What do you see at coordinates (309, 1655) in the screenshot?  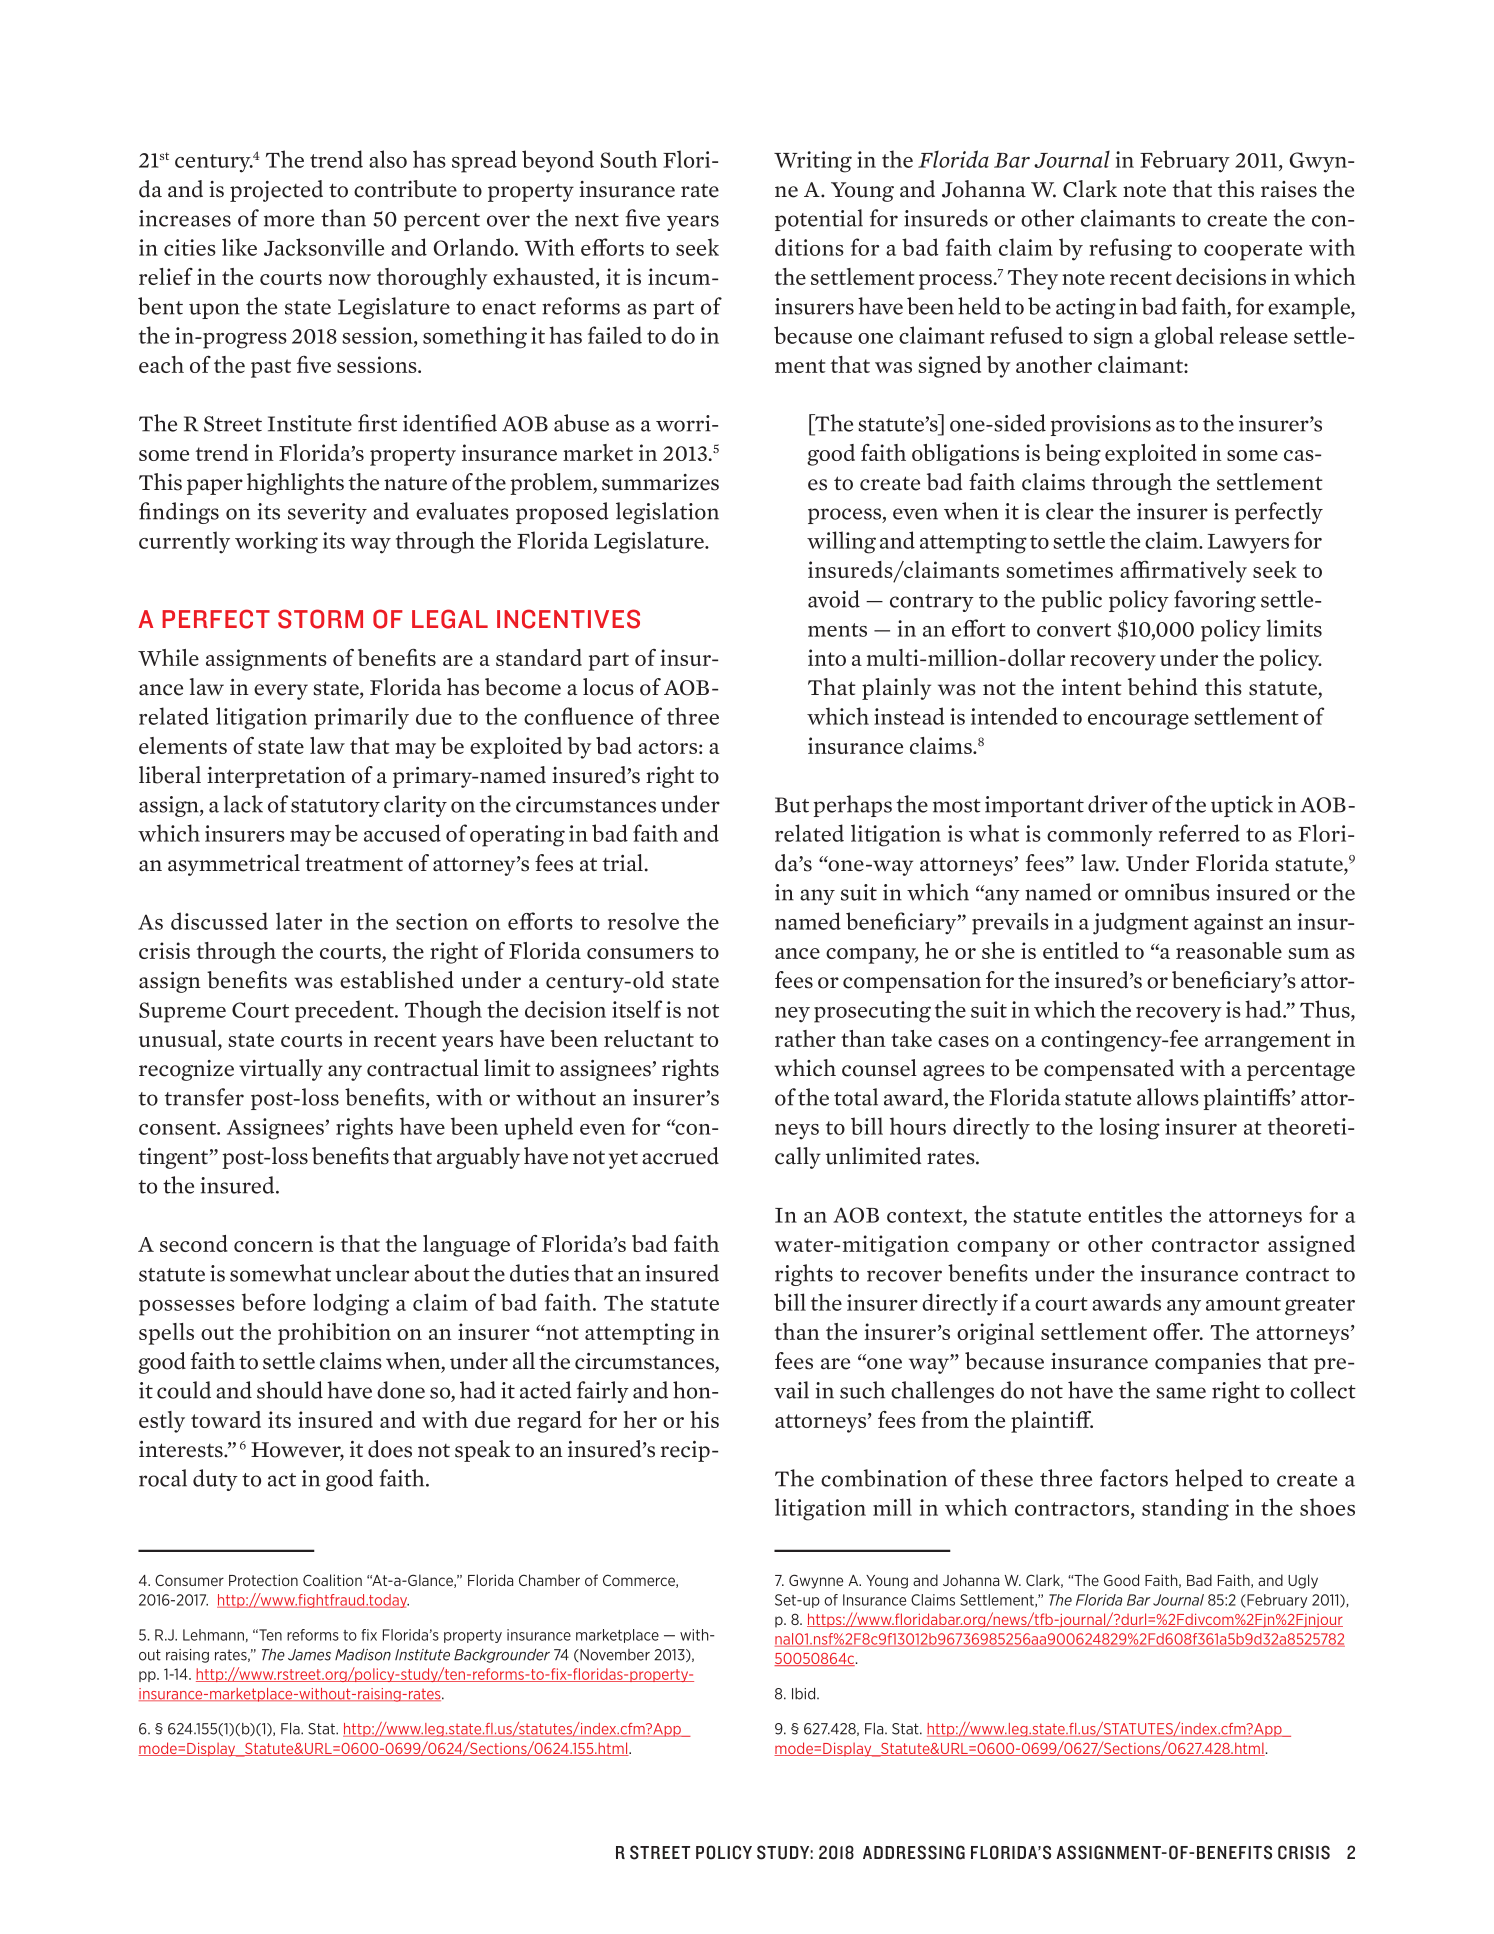 I see `James` at bounding box center [309, 1655].
